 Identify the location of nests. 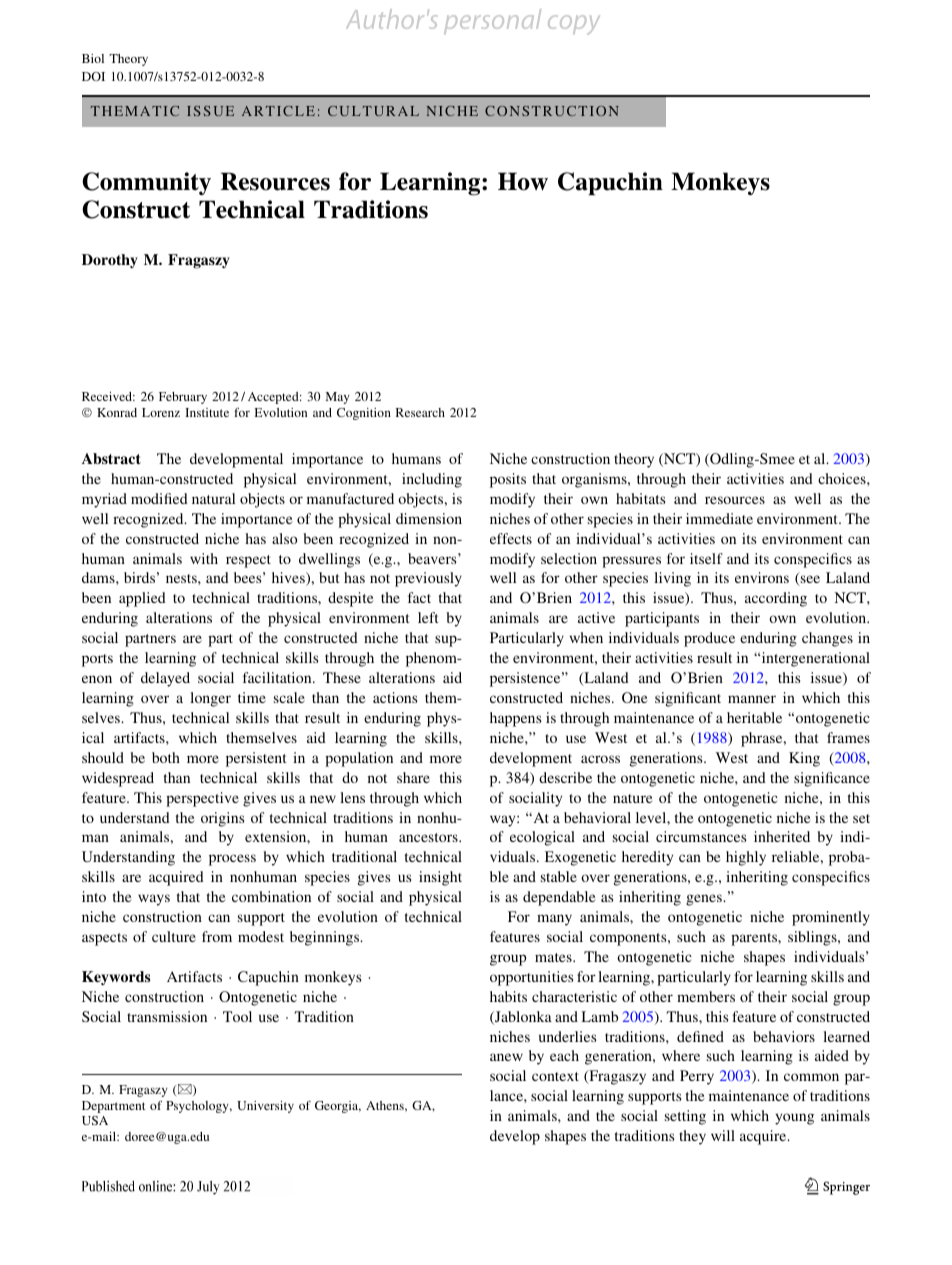
(182, 578).
